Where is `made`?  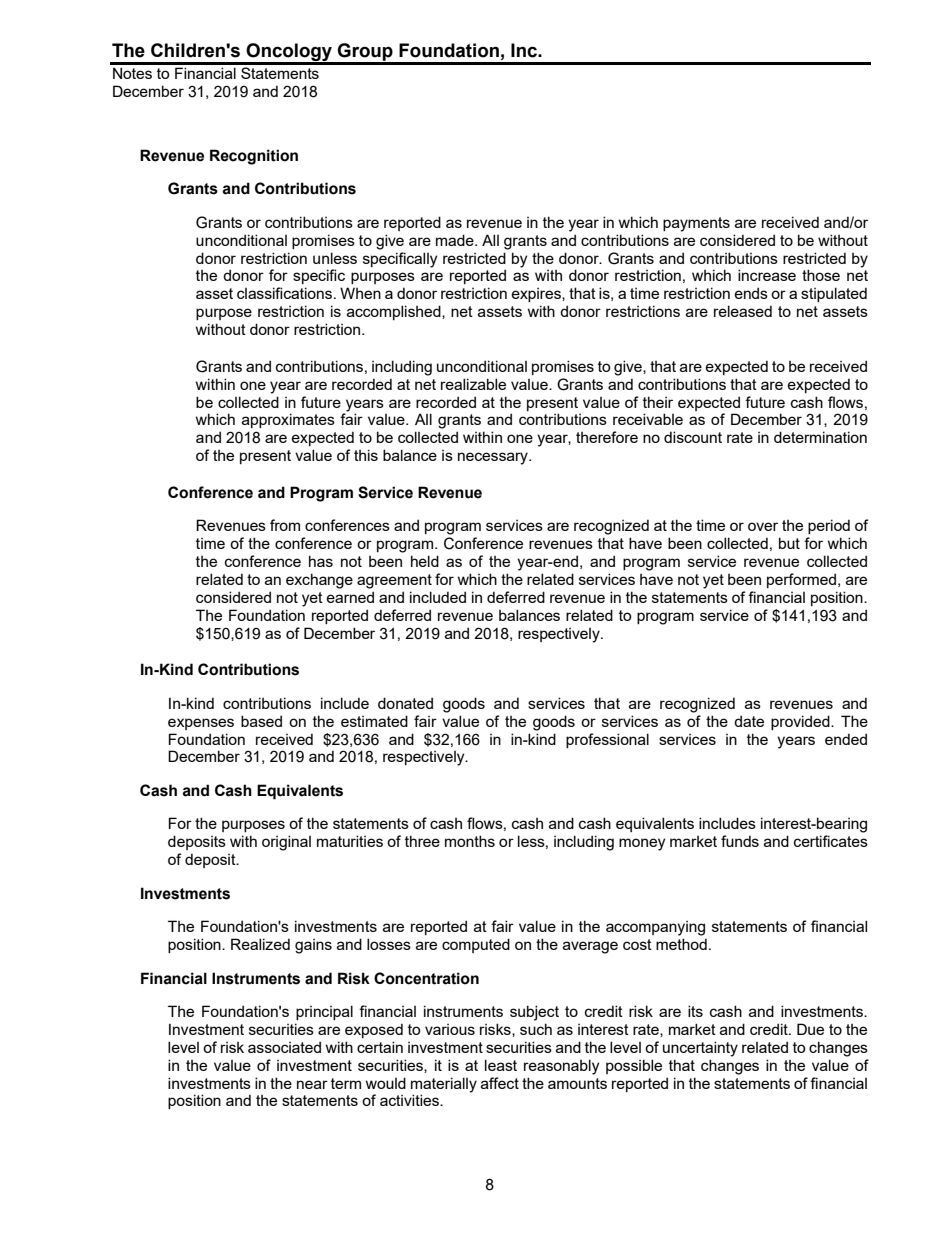
made is located at coordinates (456, 240).
